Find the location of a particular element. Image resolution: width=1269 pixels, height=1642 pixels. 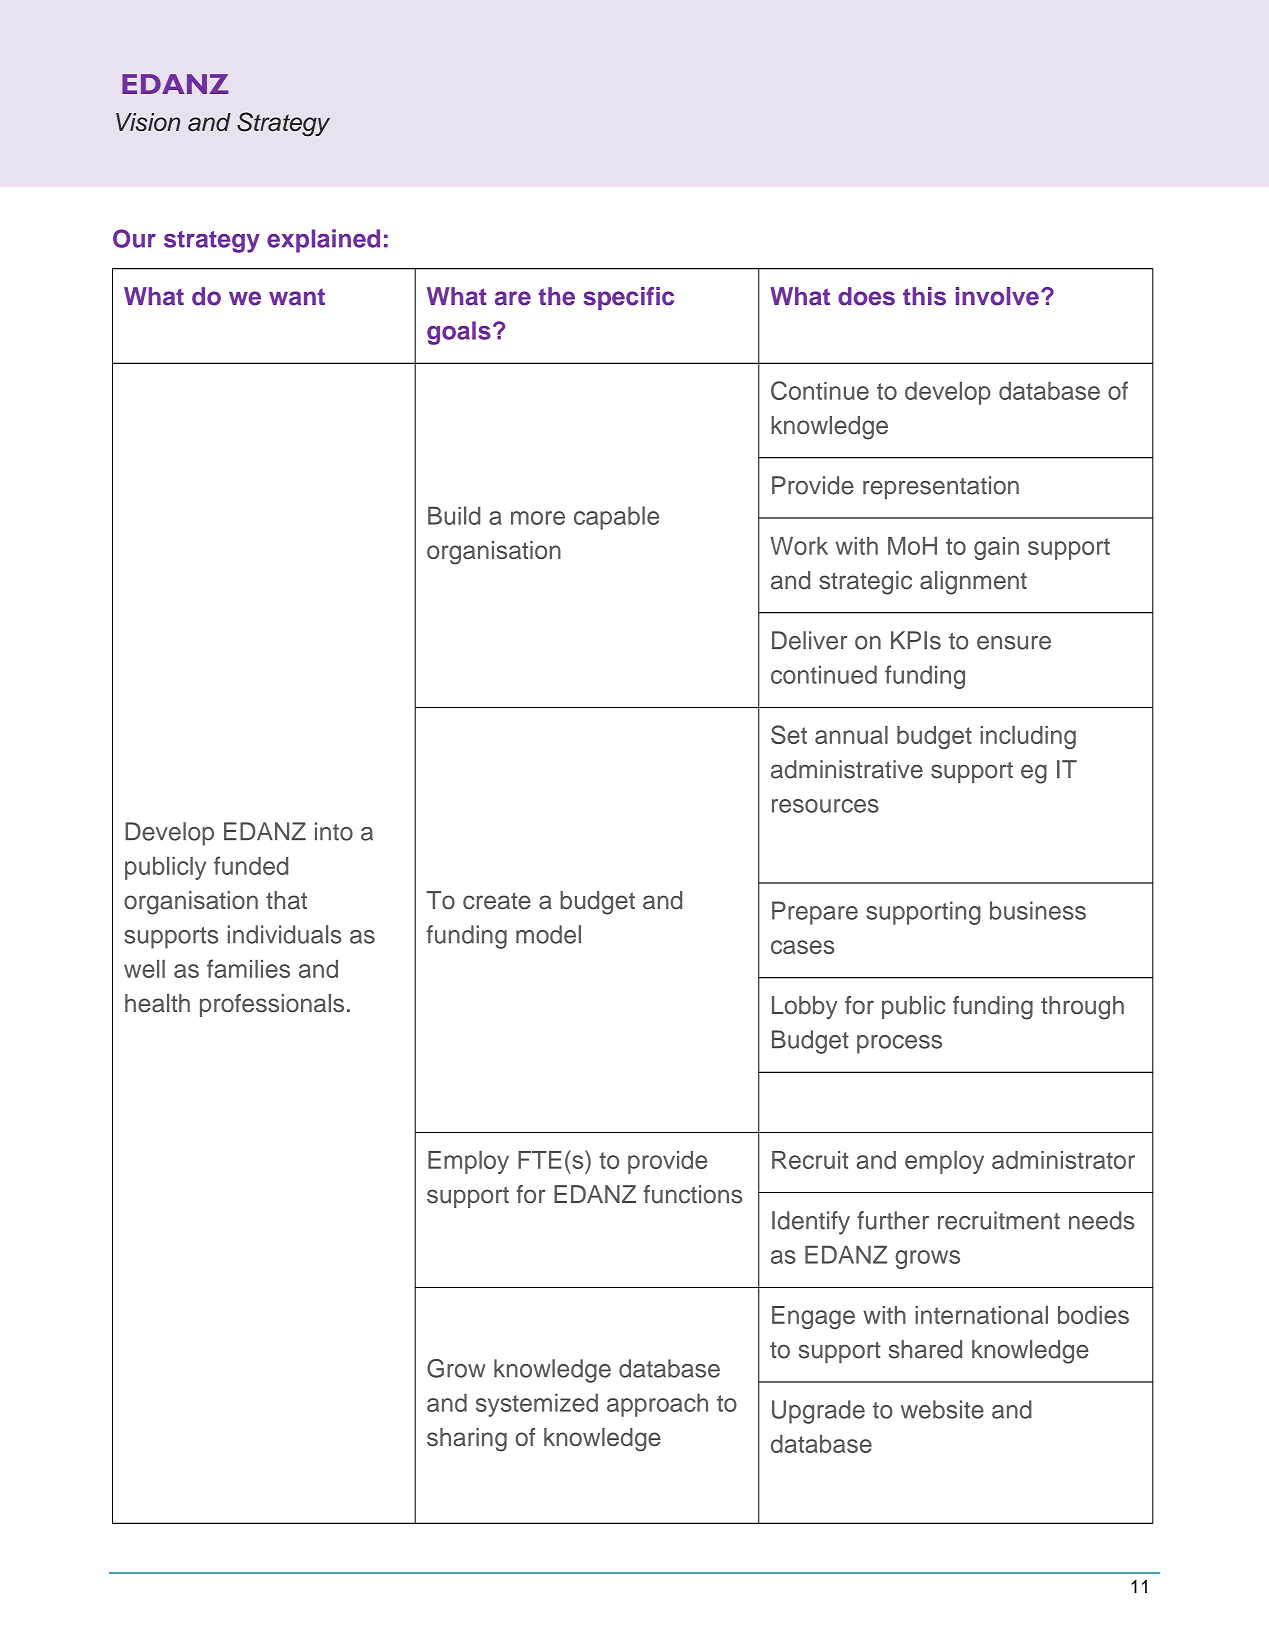

representation is located at coordinates (941, 487).
